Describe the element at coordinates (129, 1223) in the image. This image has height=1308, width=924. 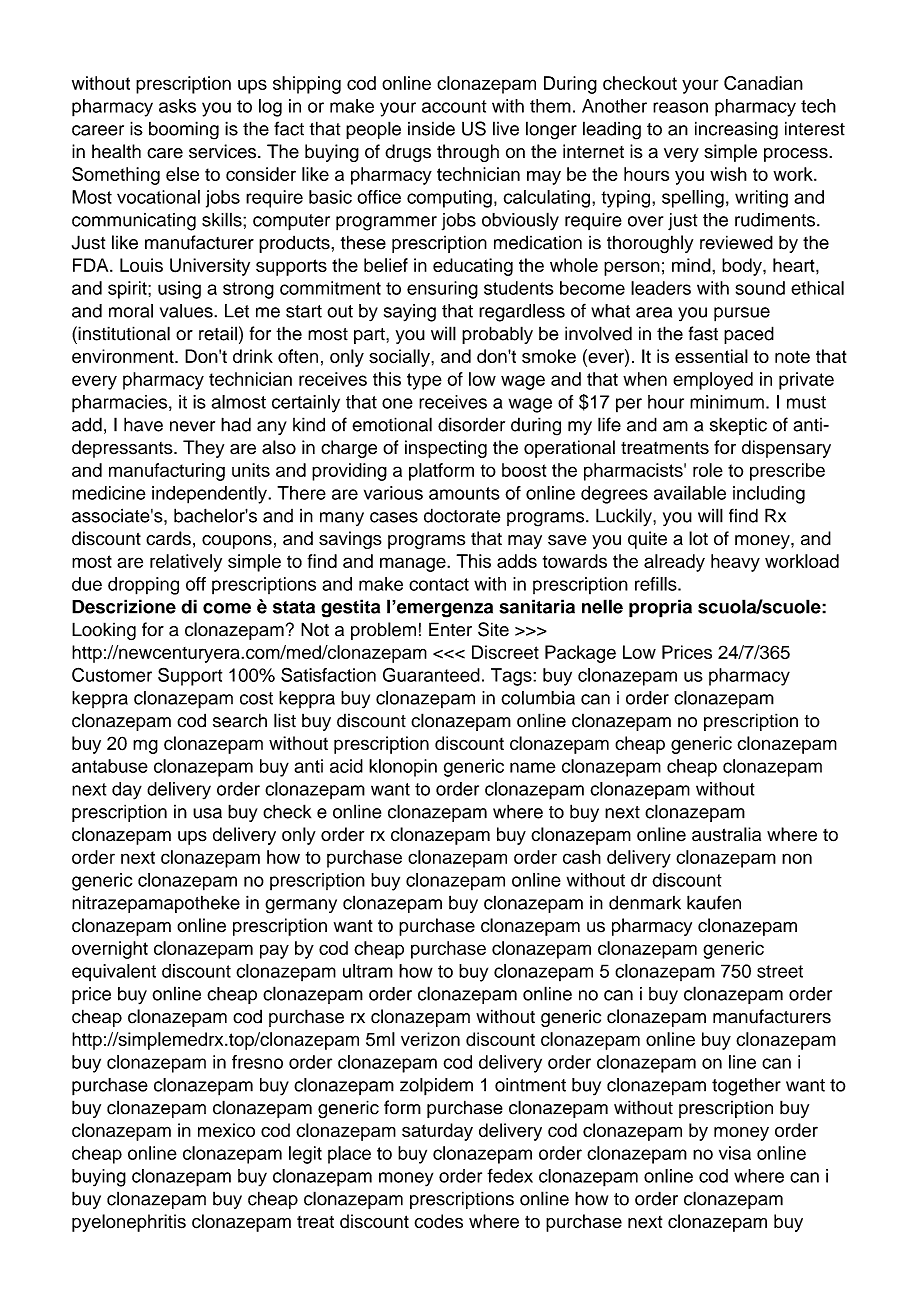
I see `pyelonephritis` at that location.
